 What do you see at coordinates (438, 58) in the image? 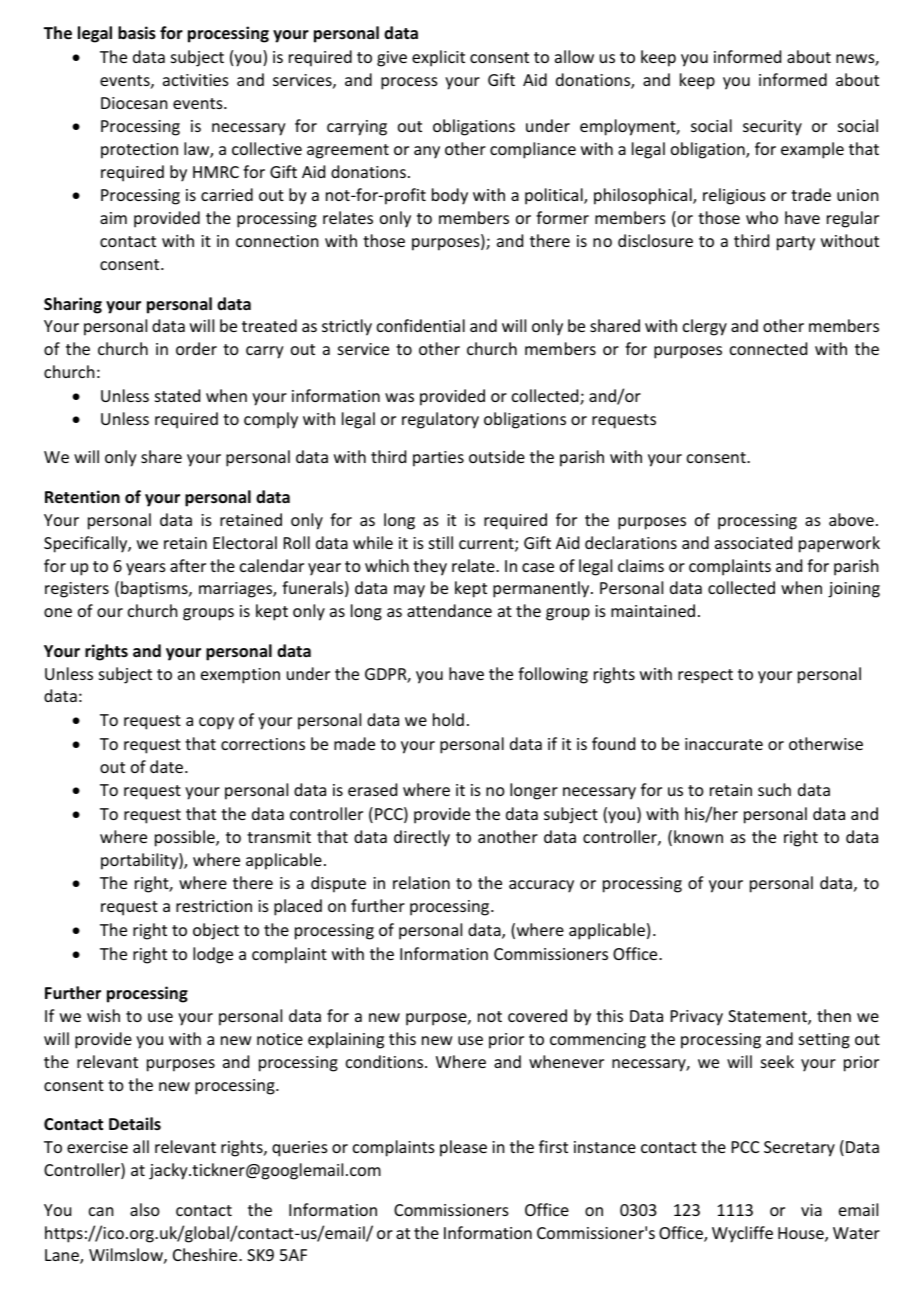
I see `explicit` at bounding box center [438, 58].
